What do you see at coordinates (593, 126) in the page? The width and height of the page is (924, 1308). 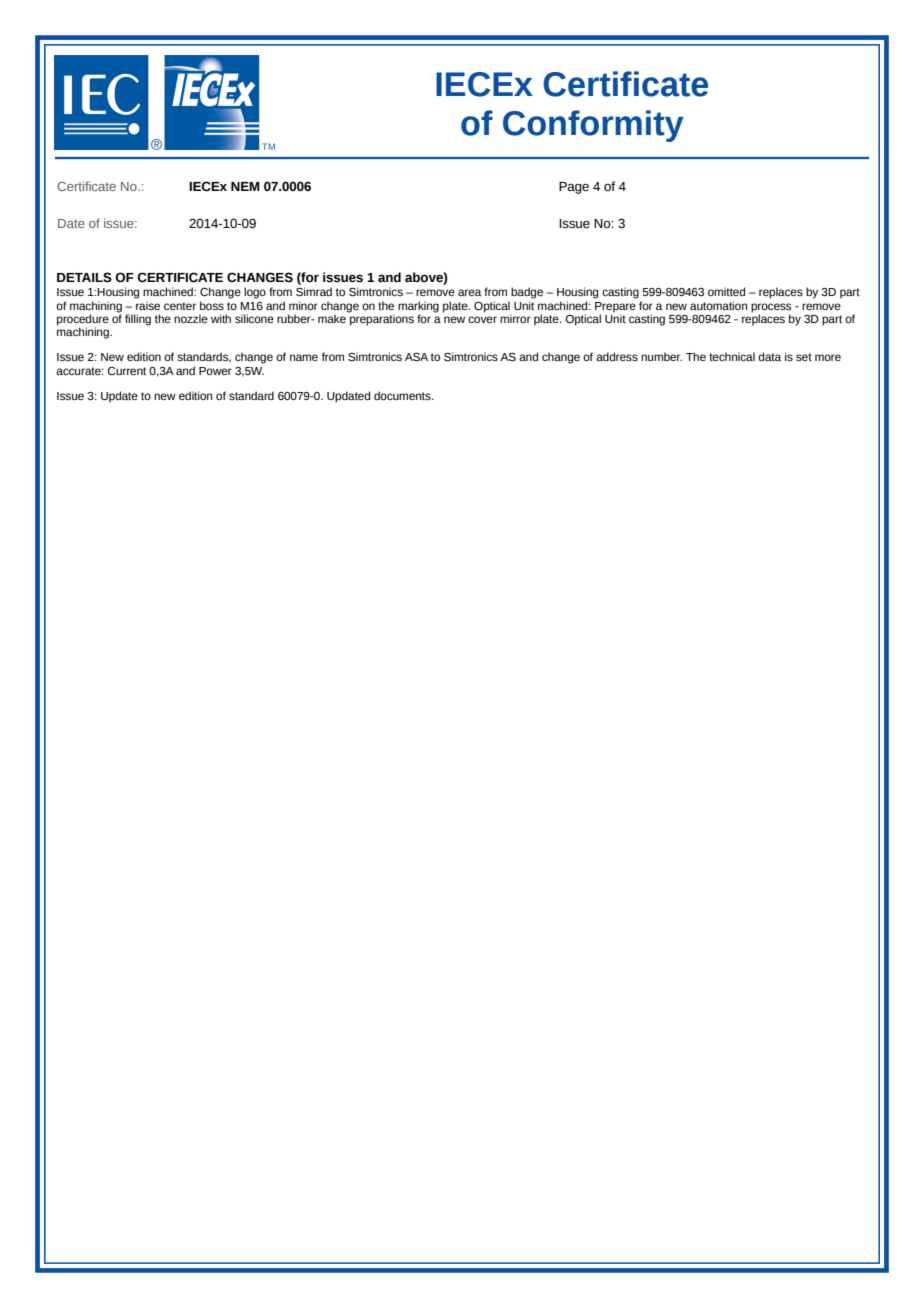 I see `Conformity` at bounding box center [593, 126].
